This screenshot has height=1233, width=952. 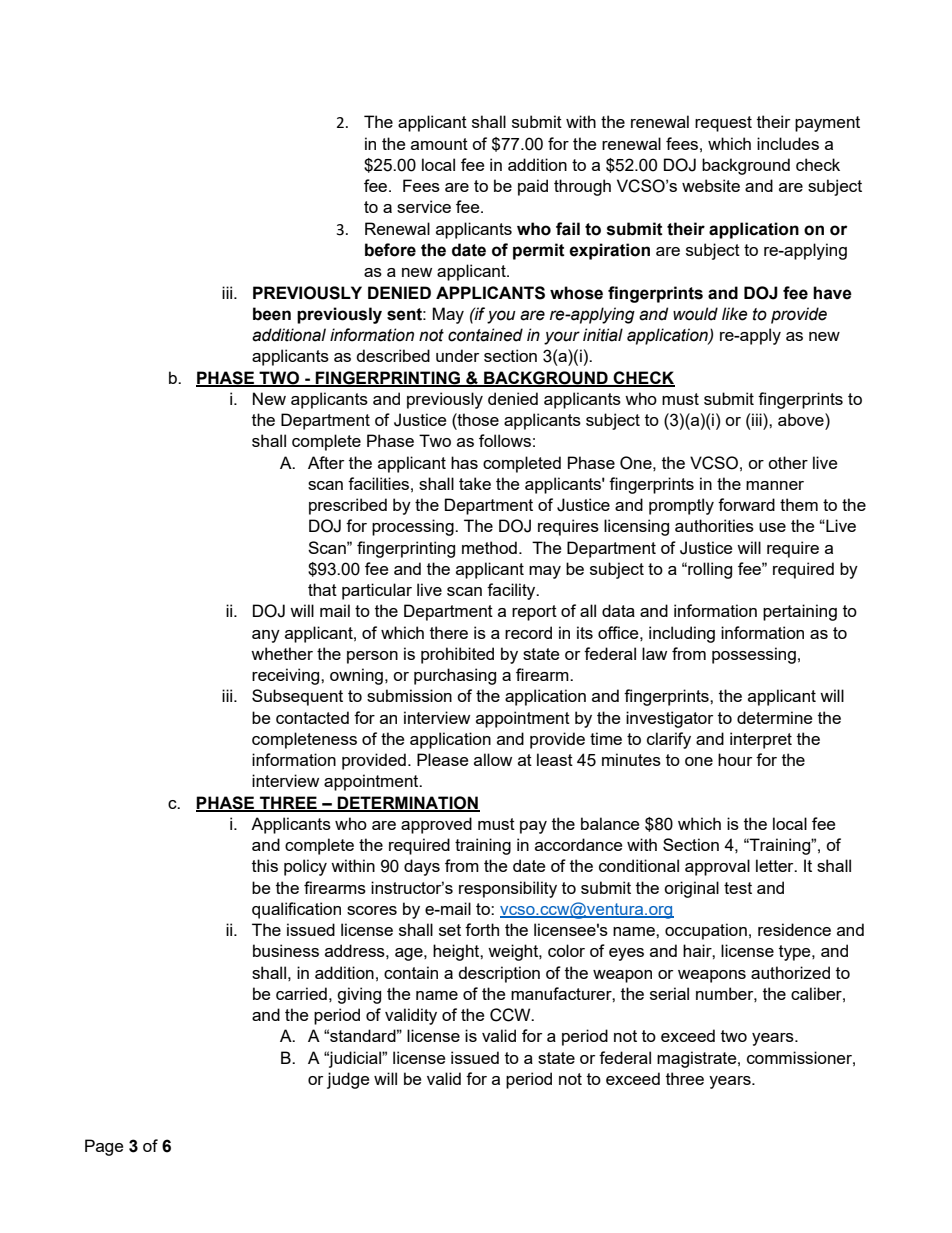 What do you see at coordinates (104, 1147) in the screenshot?
I see `Page` at bounding box center [104, 1147].
